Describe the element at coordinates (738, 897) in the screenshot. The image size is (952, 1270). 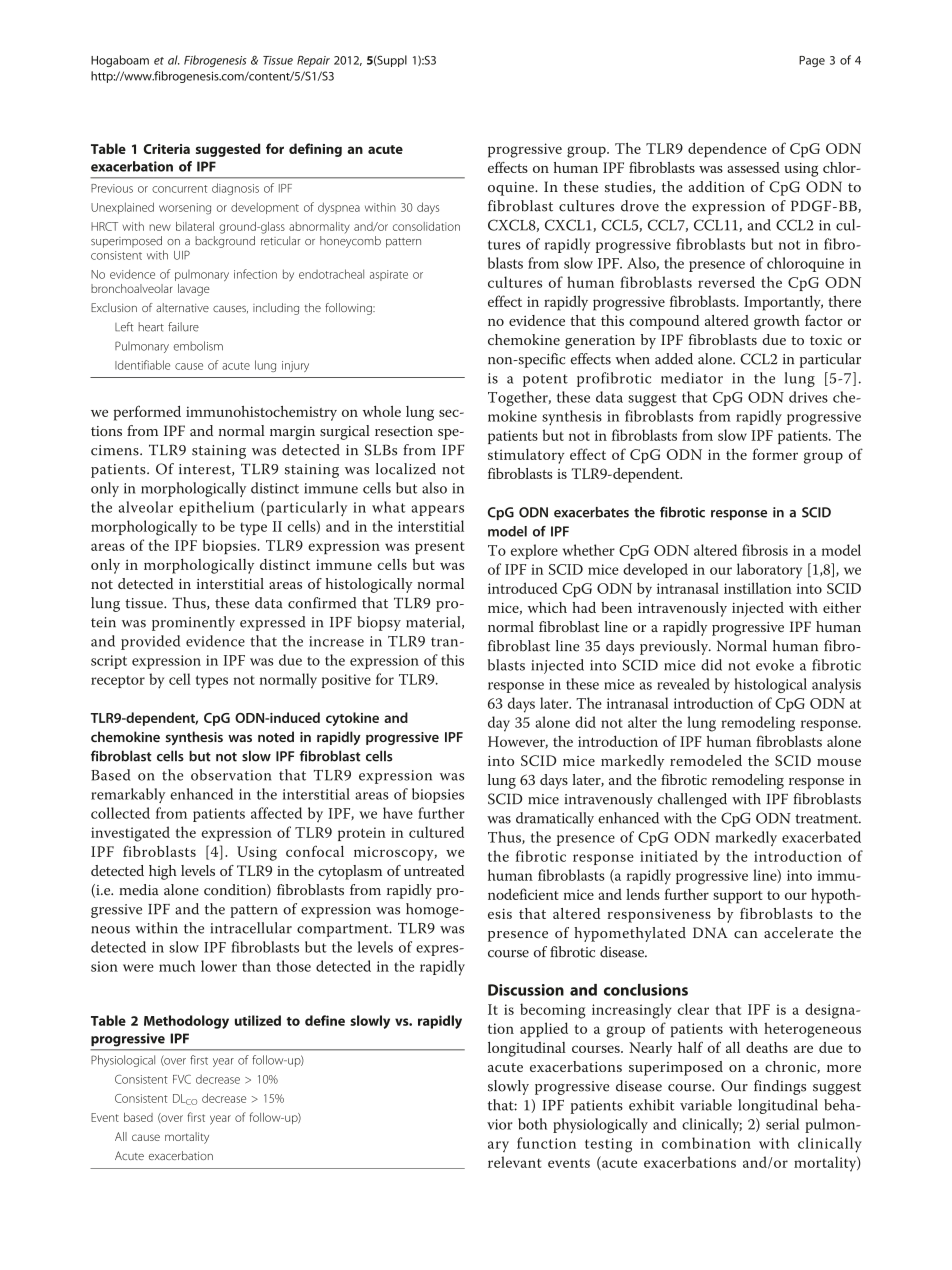
I see `support` at that location.
